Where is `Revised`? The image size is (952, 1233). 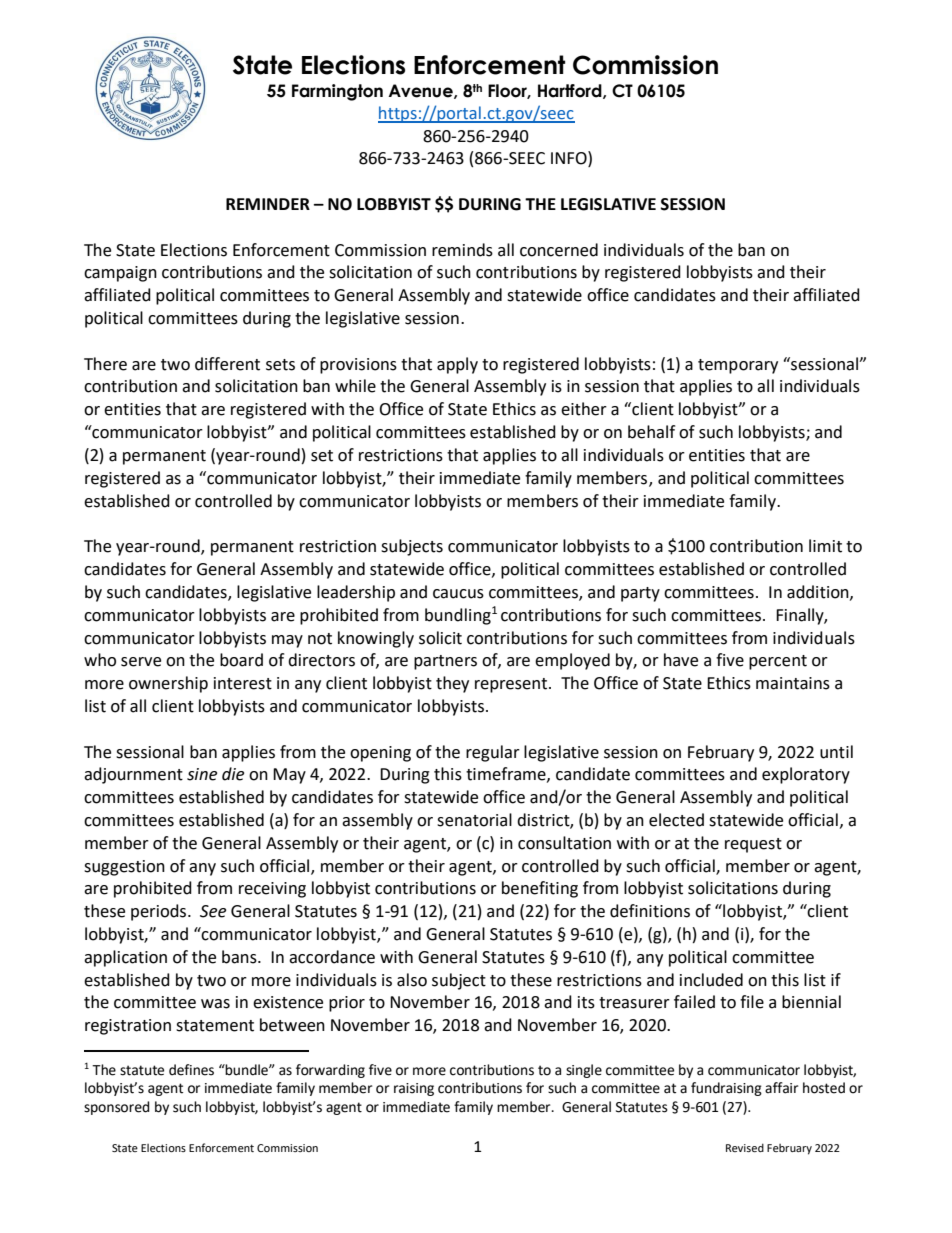 Revised is located at coordinates (745, 1147).
